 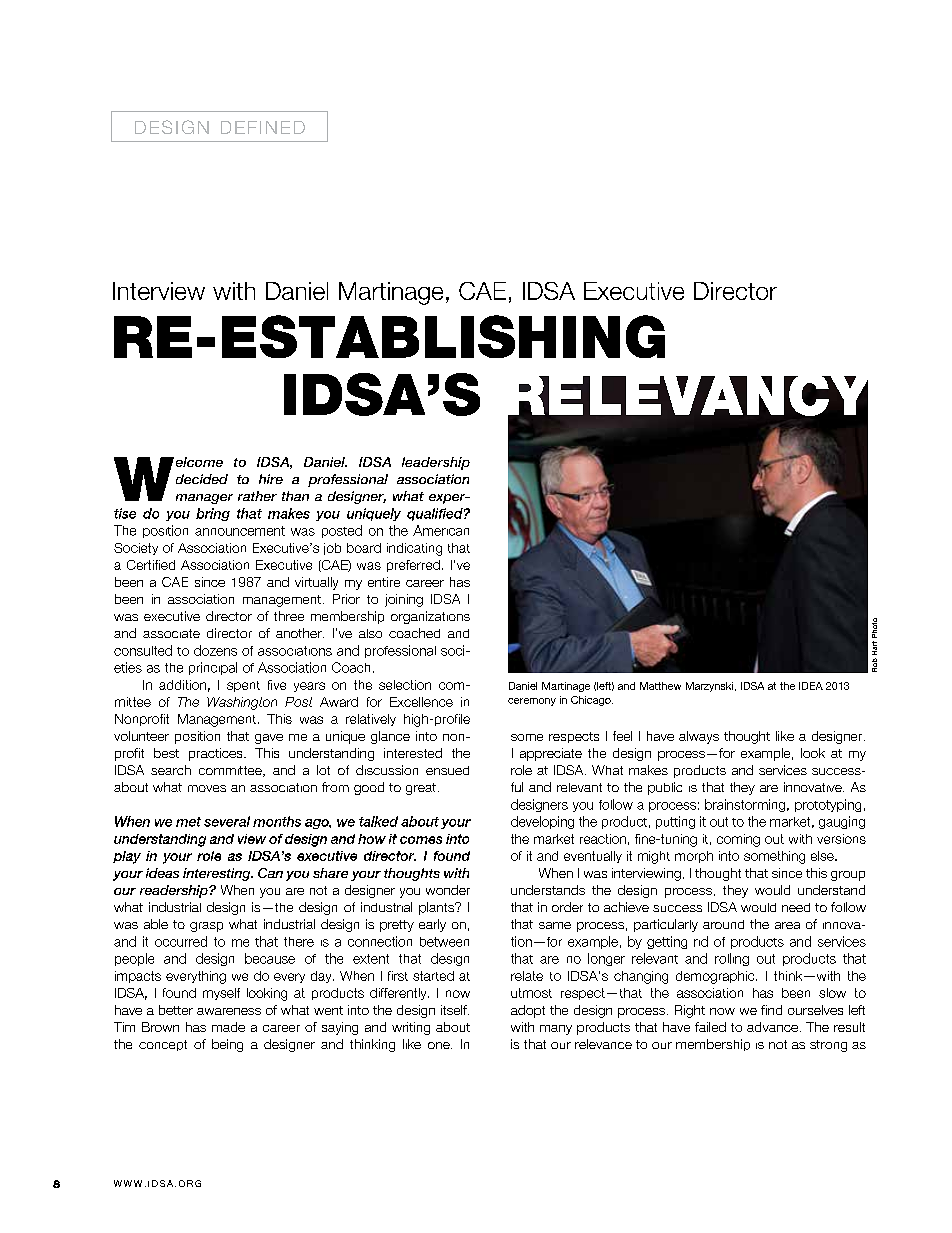 I want to click on advance, so click(x=772, y=1027).
